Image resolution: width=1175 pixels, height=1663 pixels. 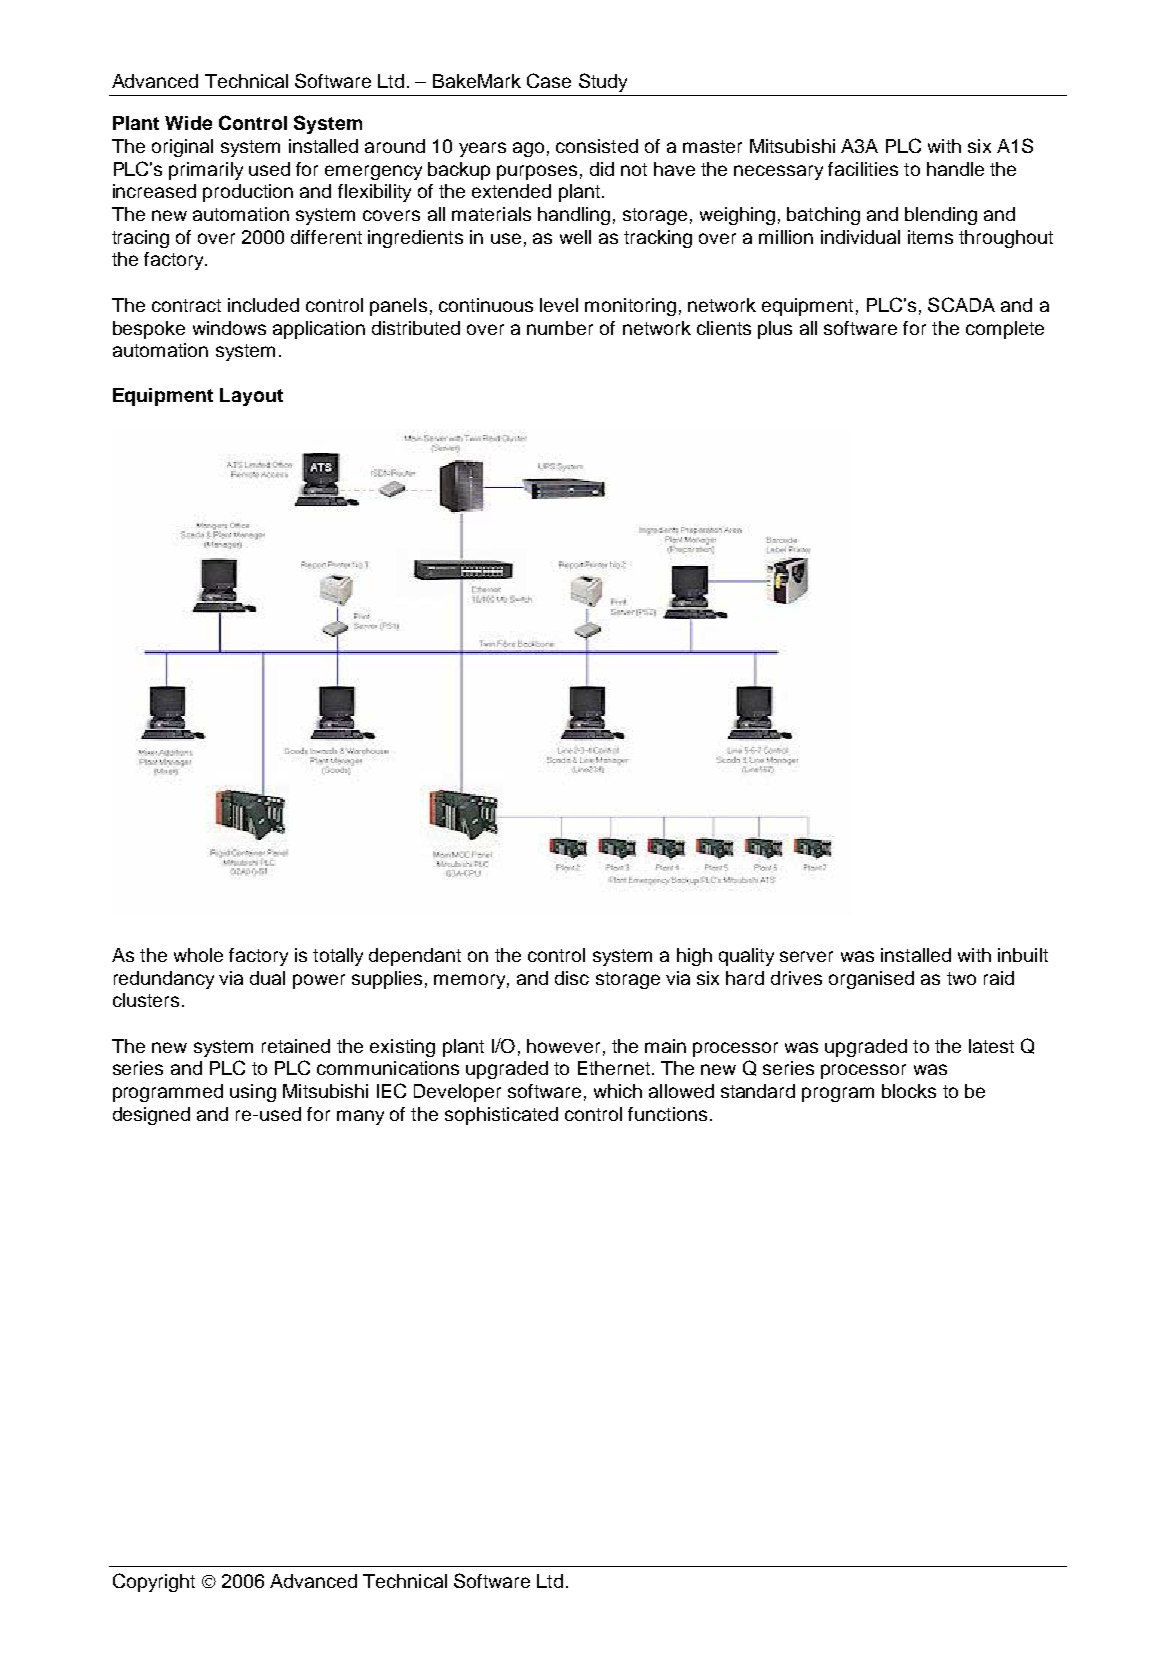 What do you see at coordinates (572, 978) in the screenshot?
I see `disc` at bounding box center [572, 978].
